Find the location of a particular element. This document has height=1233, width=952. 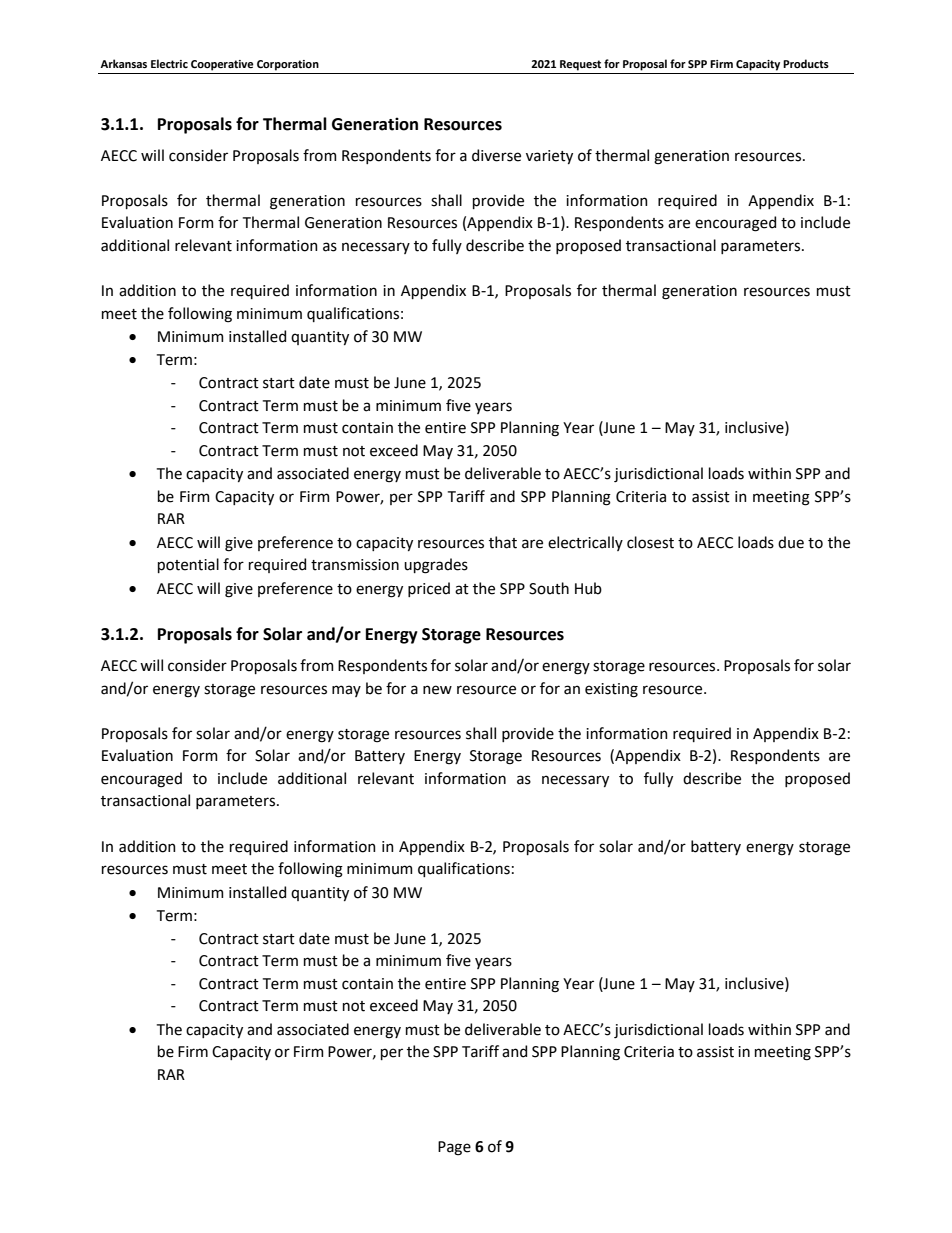

that is located at coordinates (503, 542).
